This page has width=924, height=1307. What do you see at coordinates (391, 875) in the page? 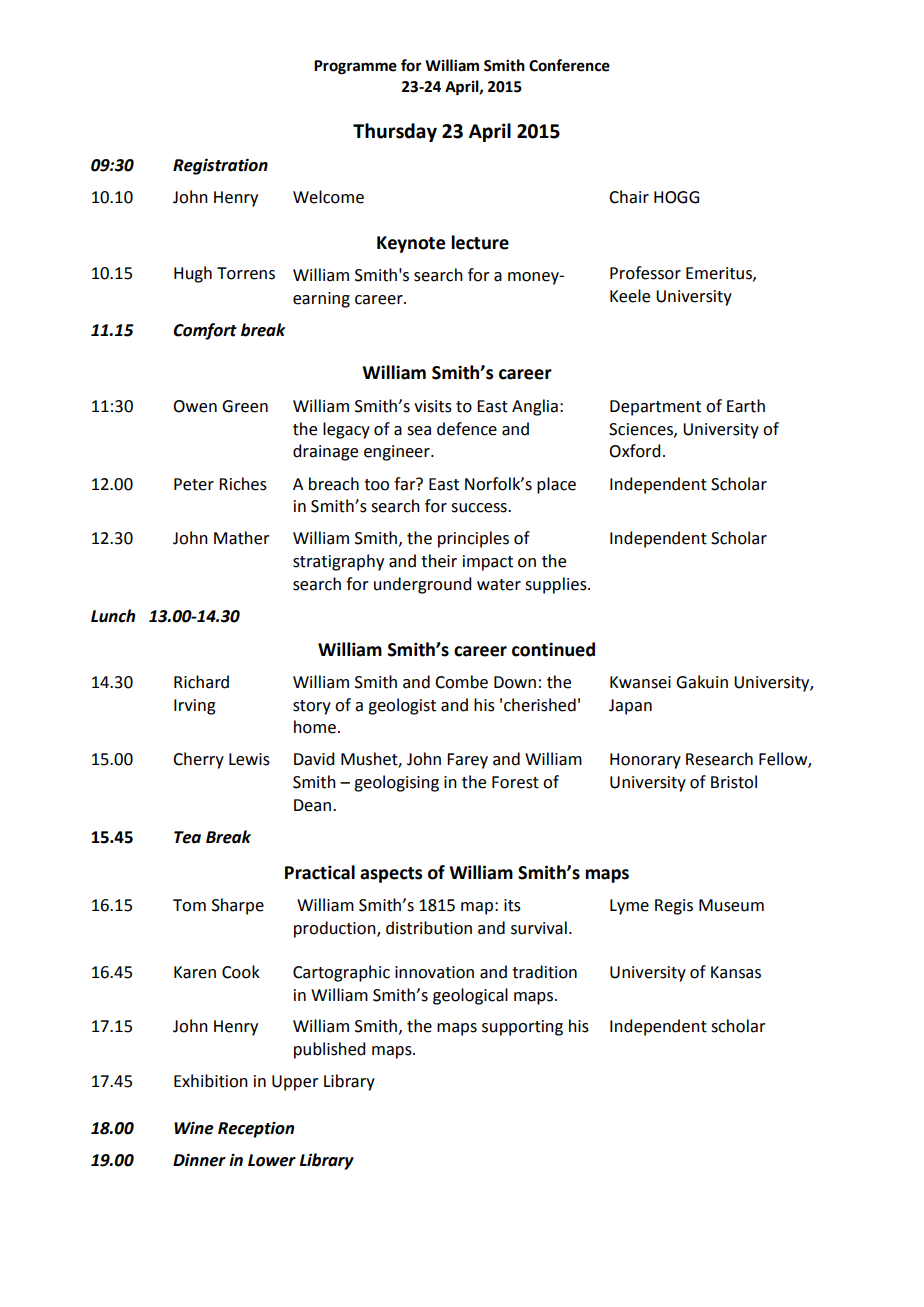
I see `aspects` at bounding box center [391, 875].
